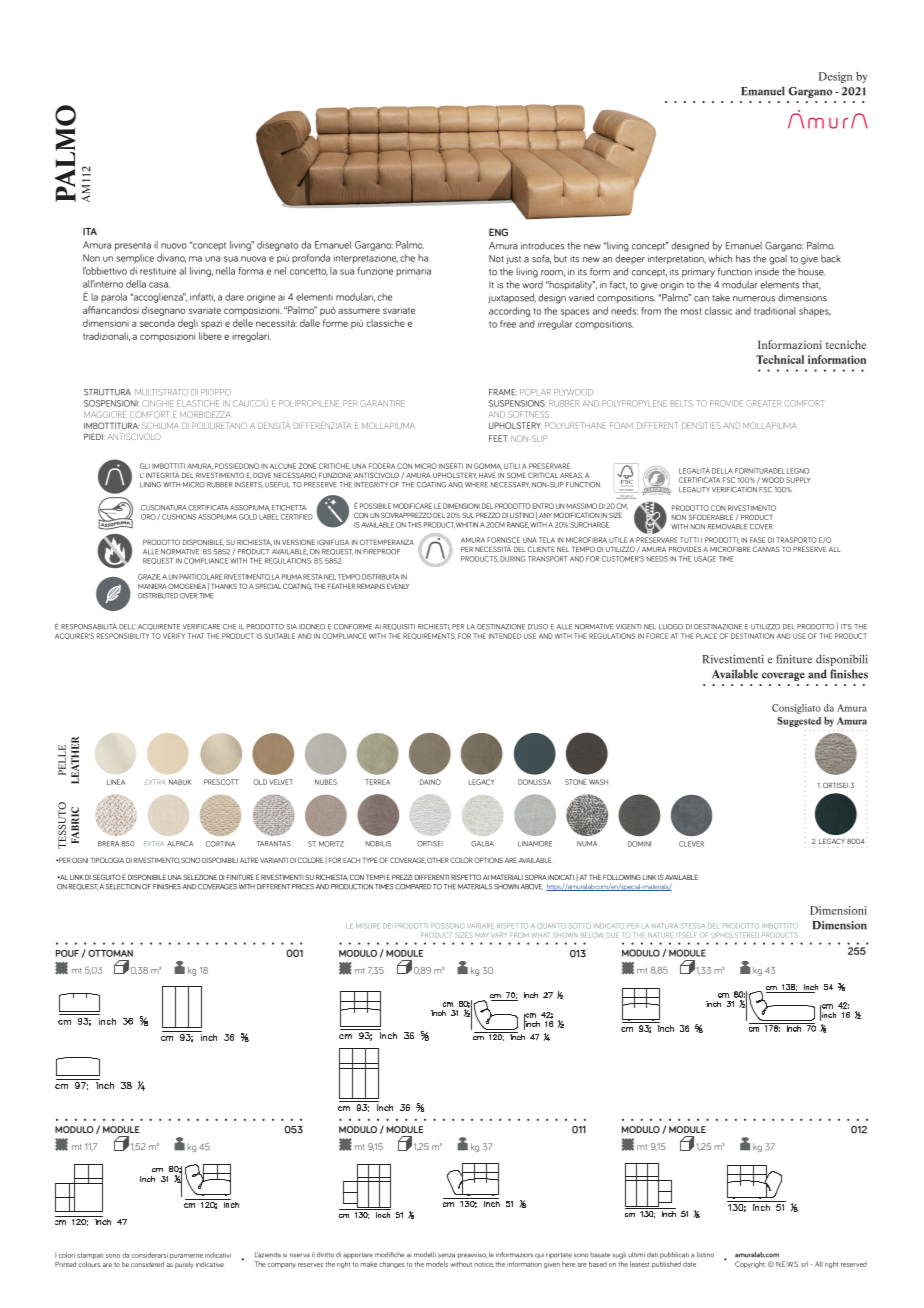  I want to click on considered, so click(147, 1264).
